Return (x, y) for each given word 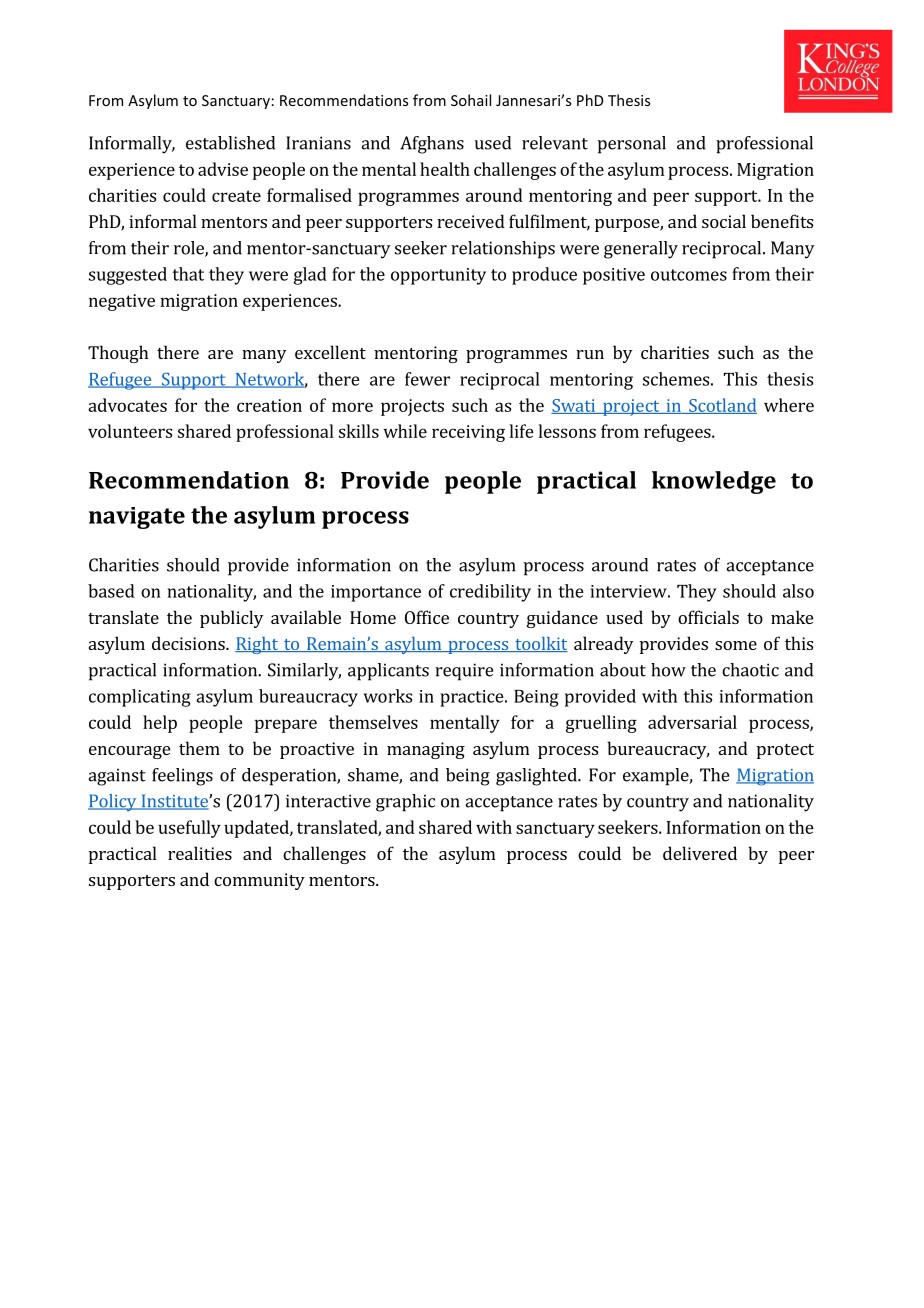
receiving (468, 433)
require (464, 672)
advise (223, 169)
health (445, 169)
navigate (137, 518)
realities (200, 853)
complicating (140, 698)
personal (632, 145)
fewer (427, 379)
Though (118, 354)
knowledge (714, 482)
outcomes (689, 275)
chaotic (750, 670)
